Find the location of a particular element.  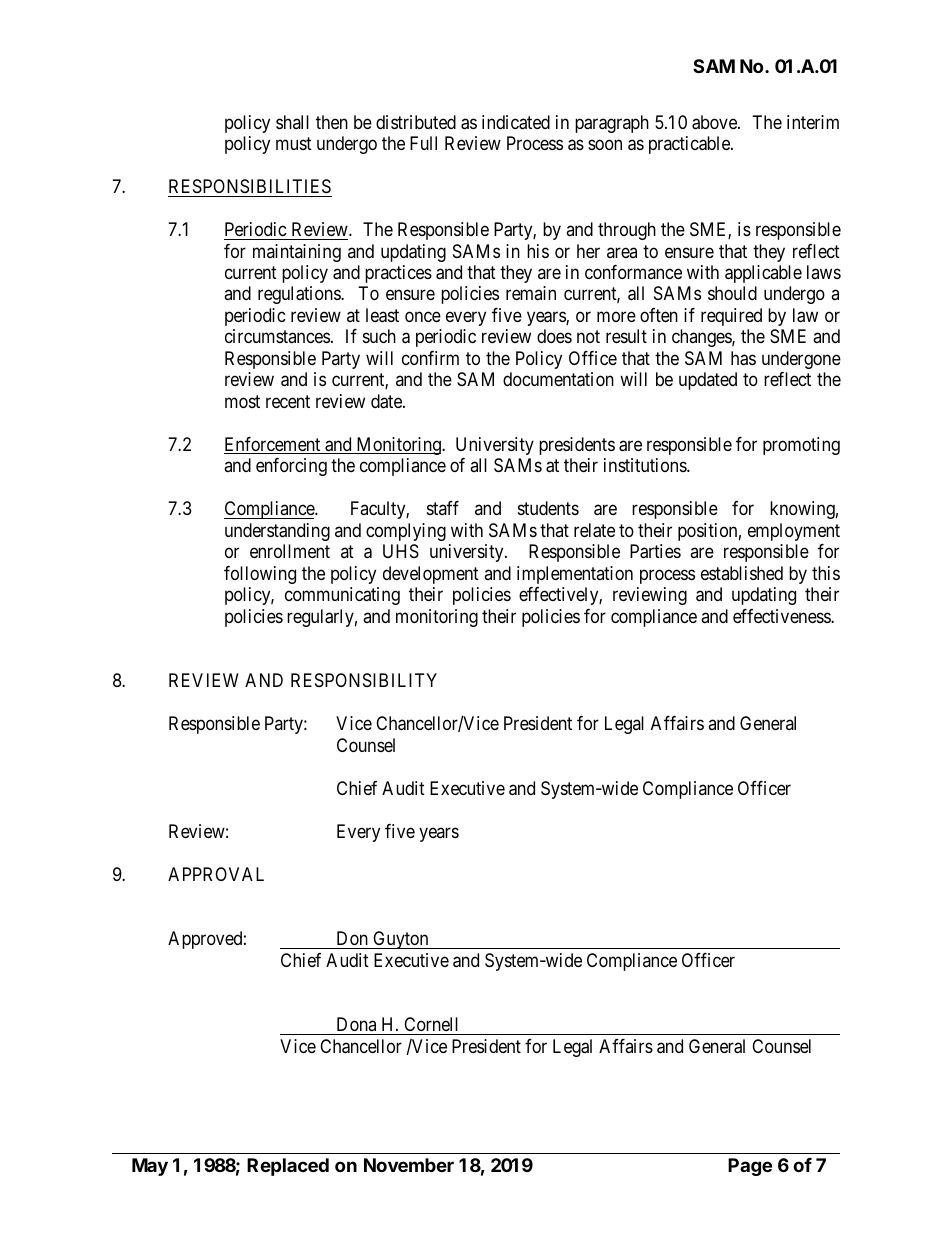

most is located at coordinates (242, 401).
